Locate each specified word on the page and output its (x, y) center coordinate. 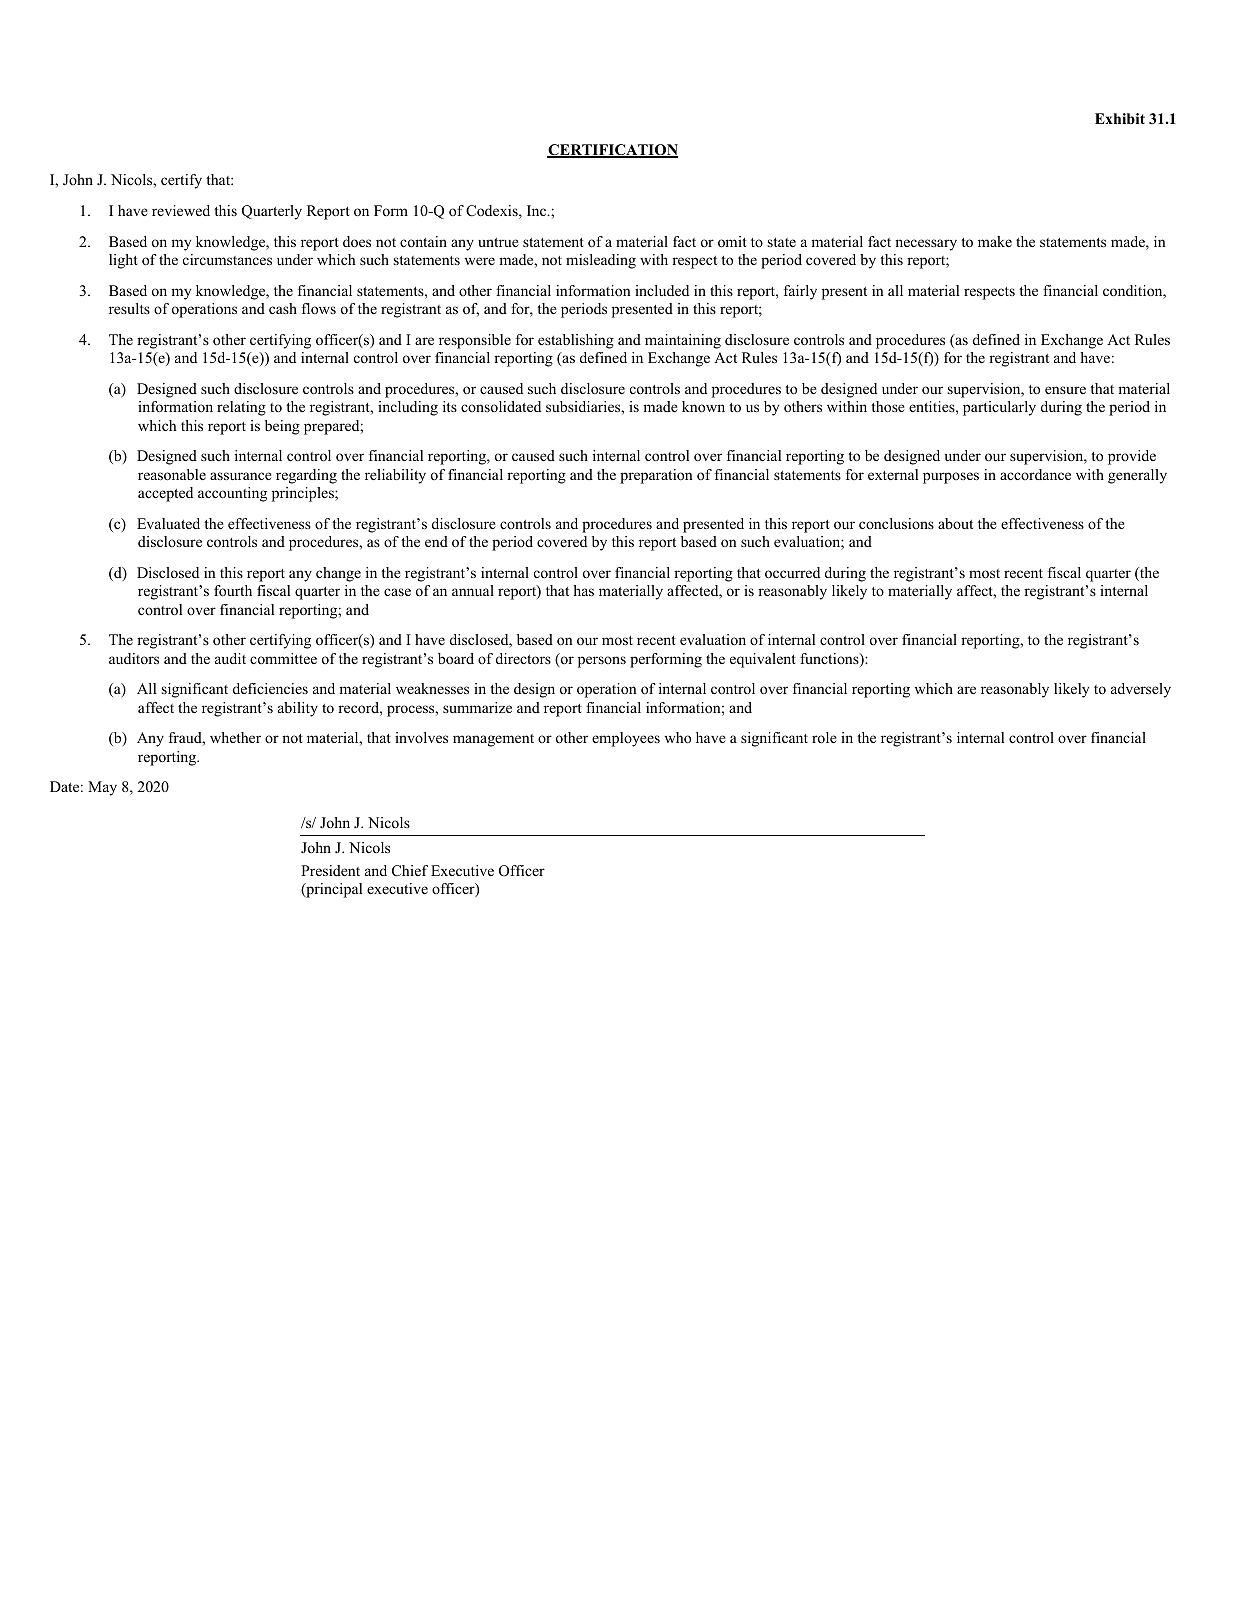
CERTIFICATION (612, 151)
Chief (410, 871)
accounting (232, 494)
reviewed (181, 210)
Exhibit (1120, 118)
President (330, 870)
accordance (1035, 474)
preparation (656, 476)
